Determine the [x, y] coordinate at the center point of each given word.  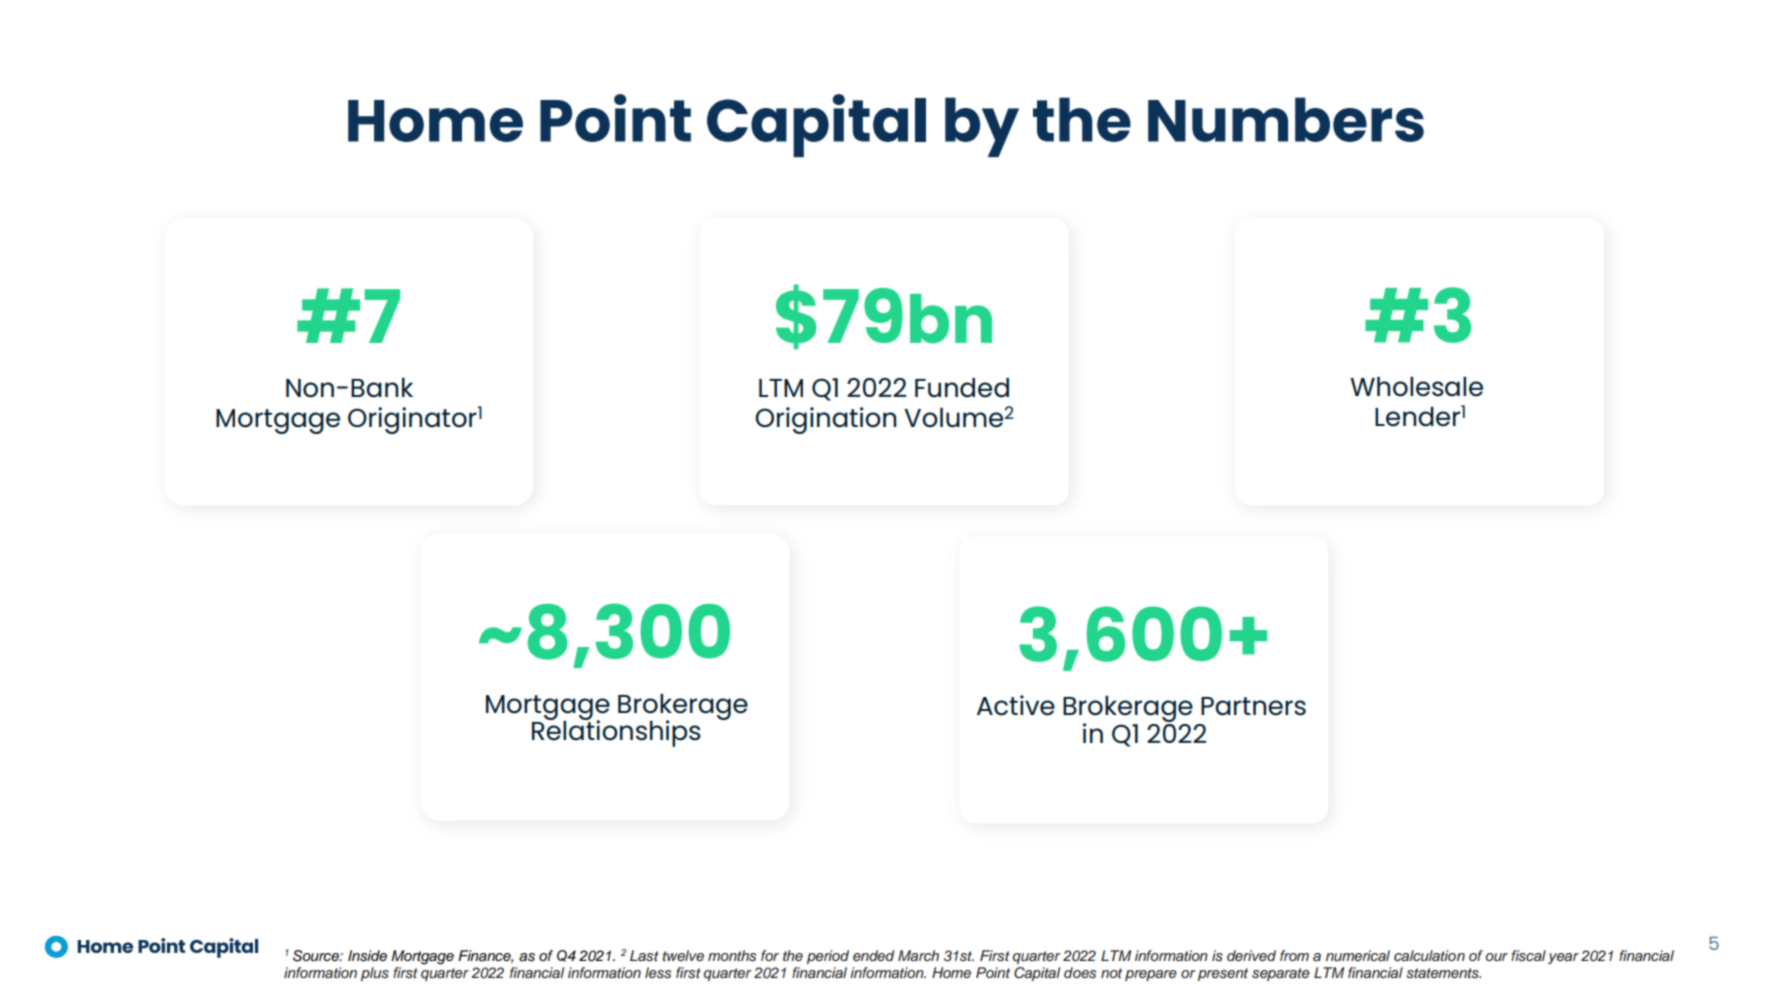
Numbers [1286, 119]
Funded [962, 388]
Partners [1253, 706]
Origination [825, 420]
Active [1016, 705]
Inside [367, 956]
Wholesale [1416, 387]
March [918, 955]
